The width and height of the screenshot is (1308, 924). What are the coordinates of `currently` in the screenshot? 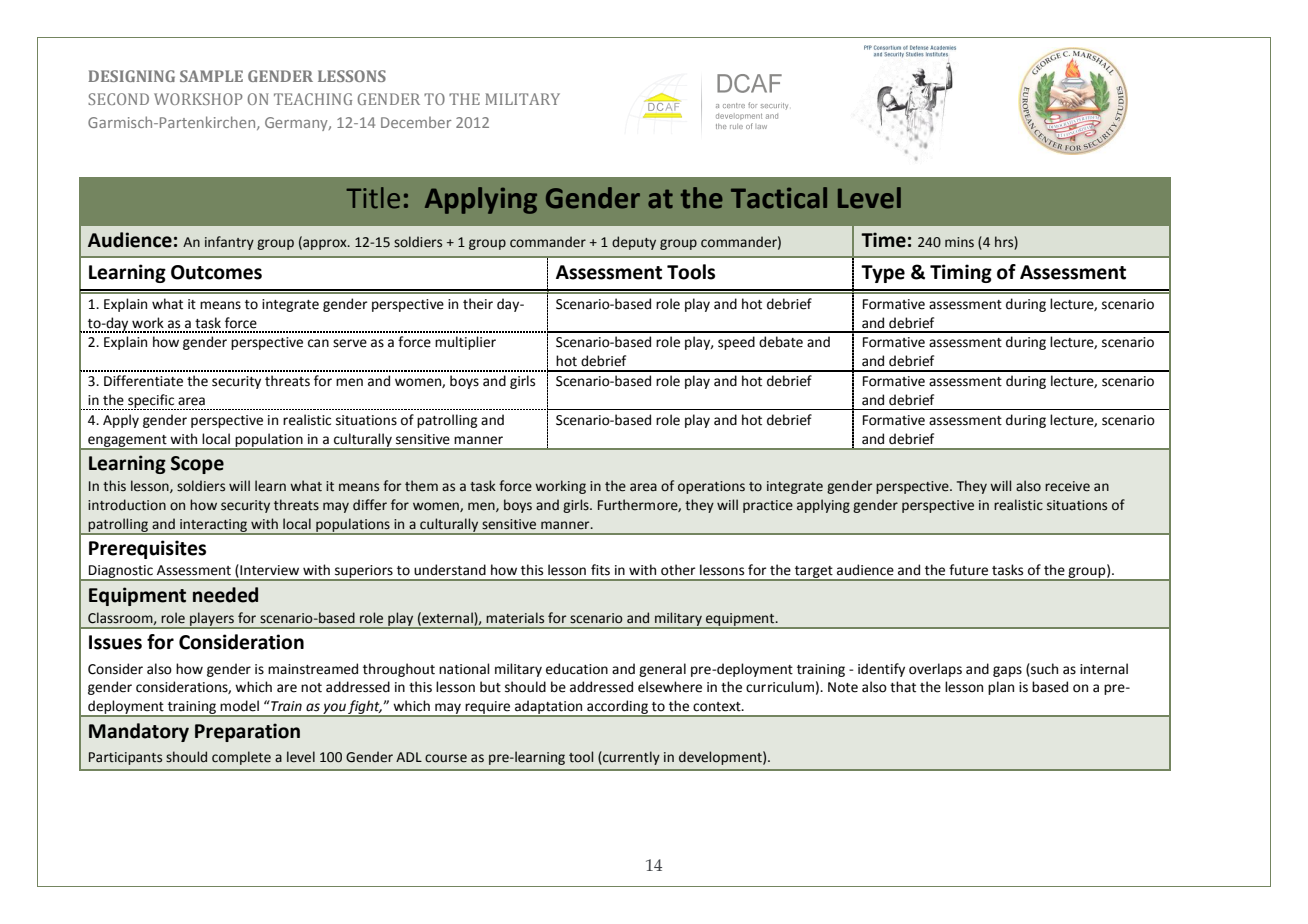 It's located at (630, 758).
